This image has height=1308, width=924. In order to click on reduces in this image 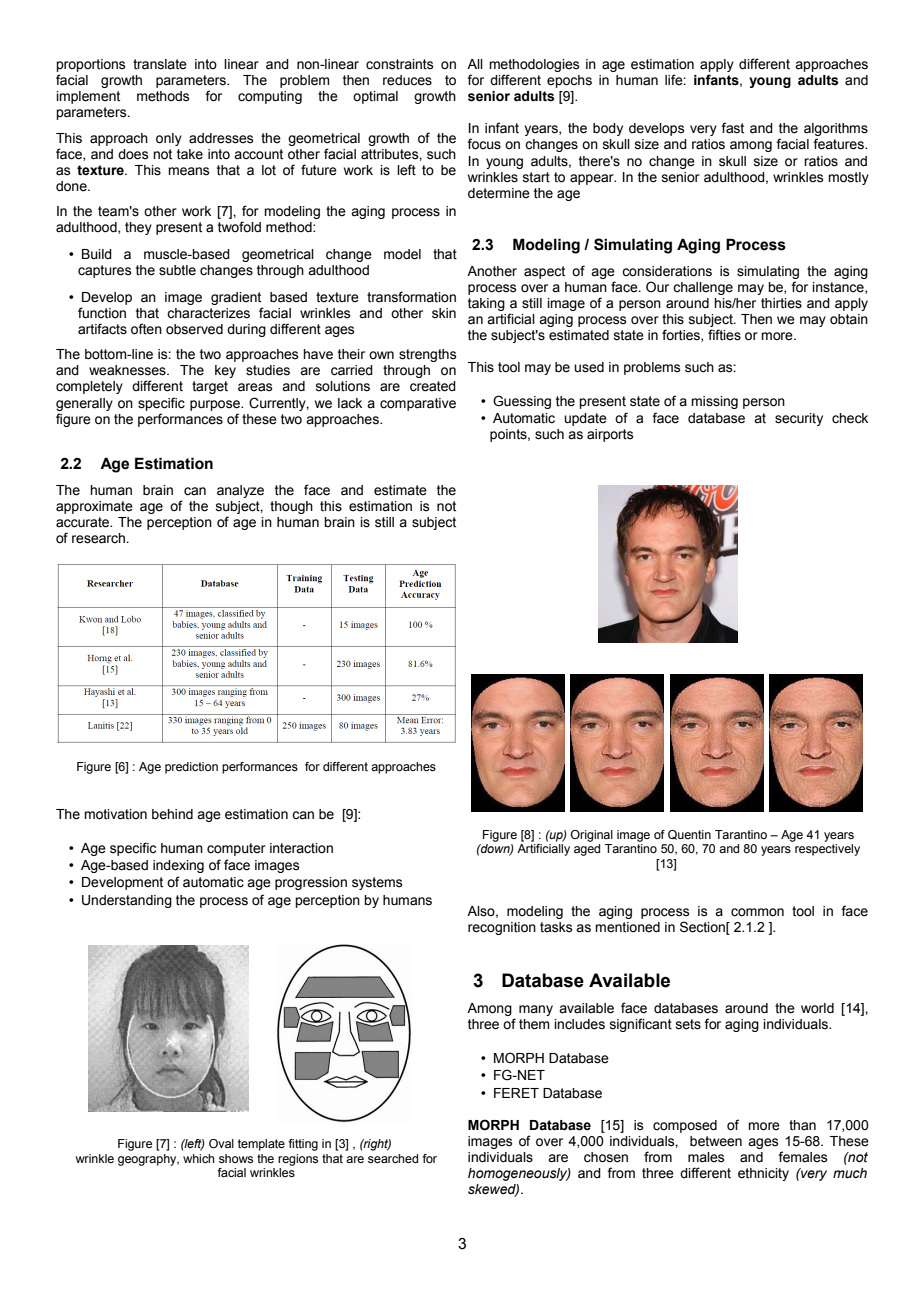, I will do `click(407, 80)`.
